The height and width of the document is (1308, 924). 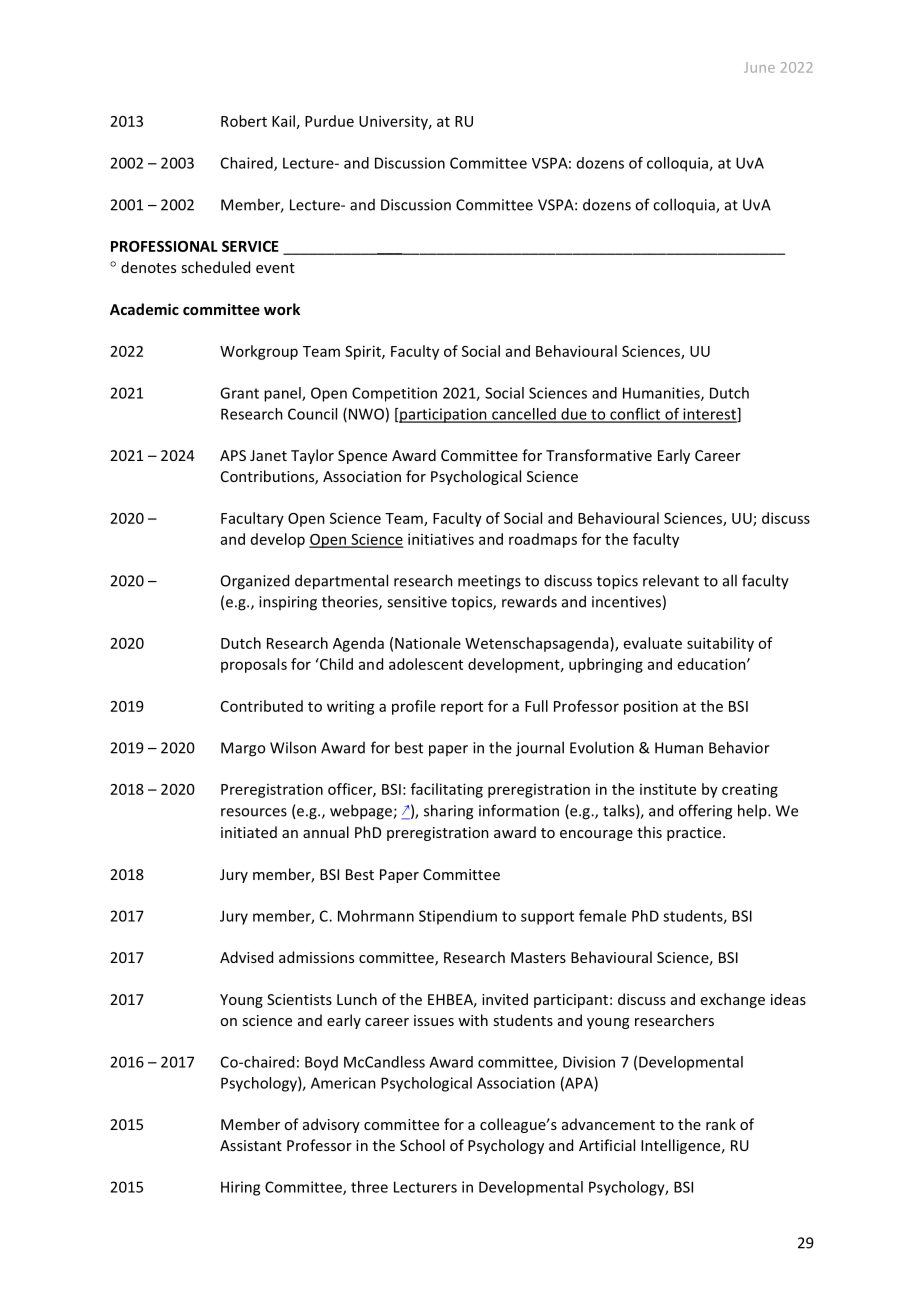 What do you see at coordinates (251, 1145) in the document?
I see `Assistant` at bounding box center [251, 1145].
